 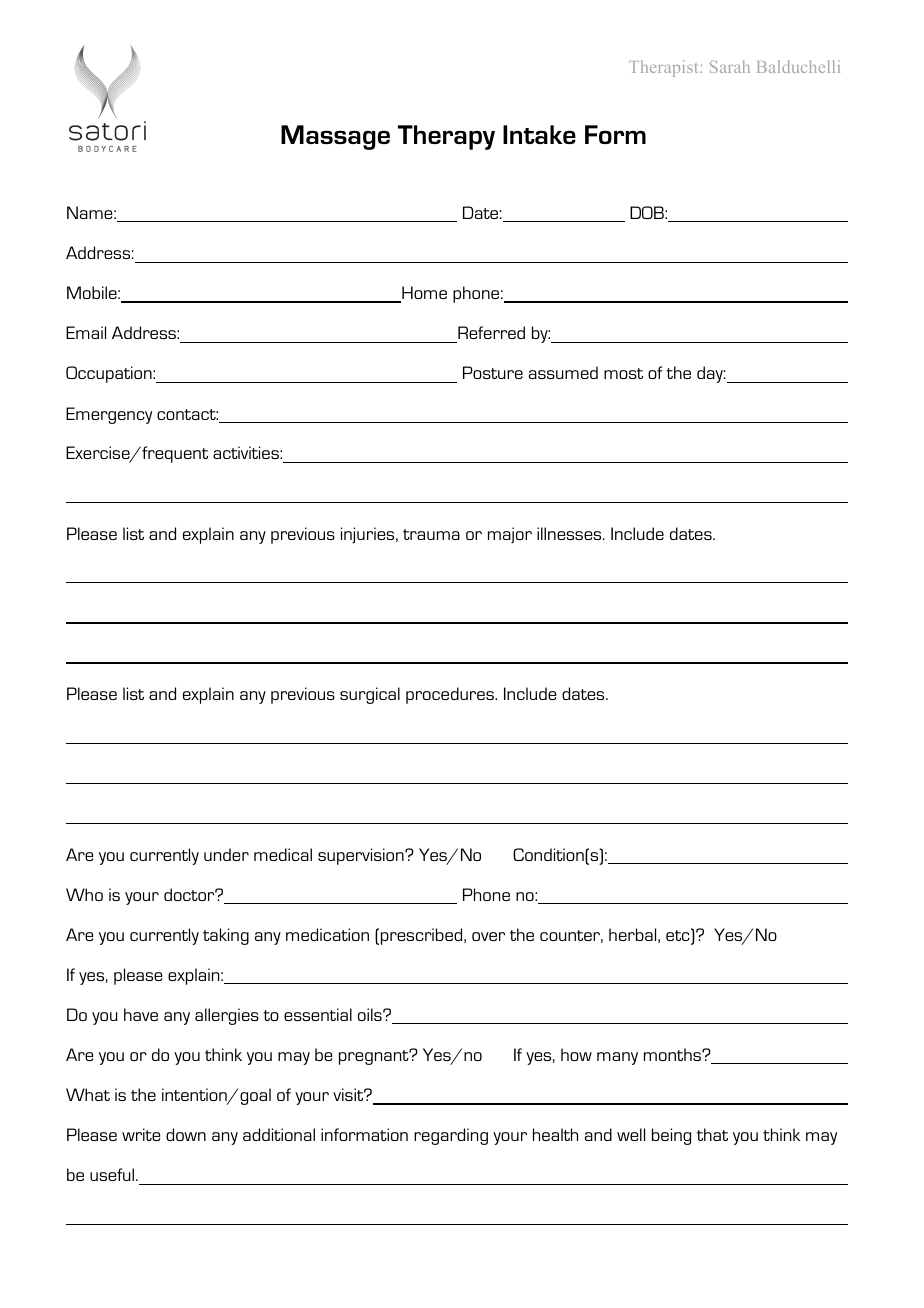 I want to click on being, so click(x=671, y=1136).
